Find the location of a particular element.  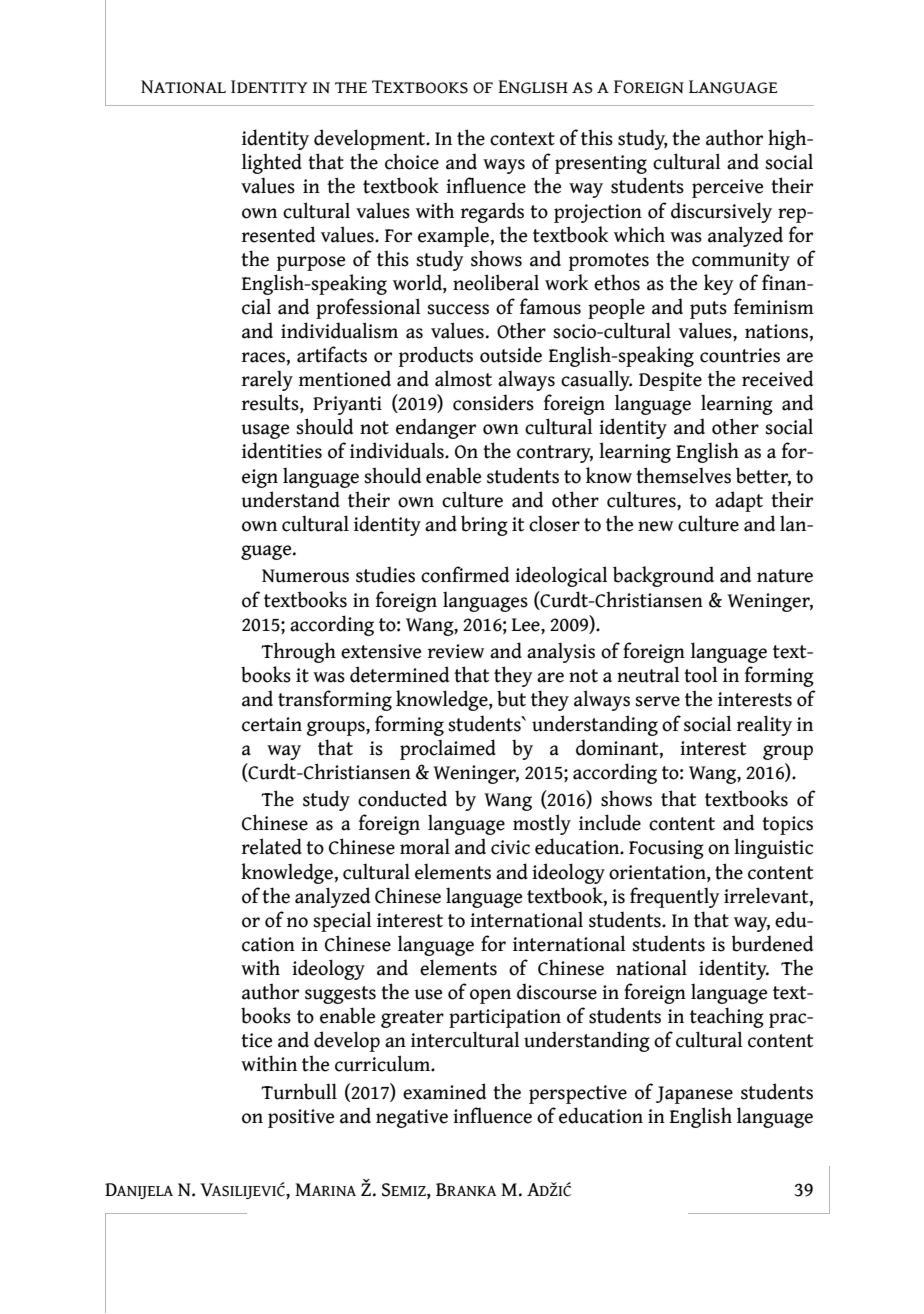

conducted is located at coordinates (402, 798).
